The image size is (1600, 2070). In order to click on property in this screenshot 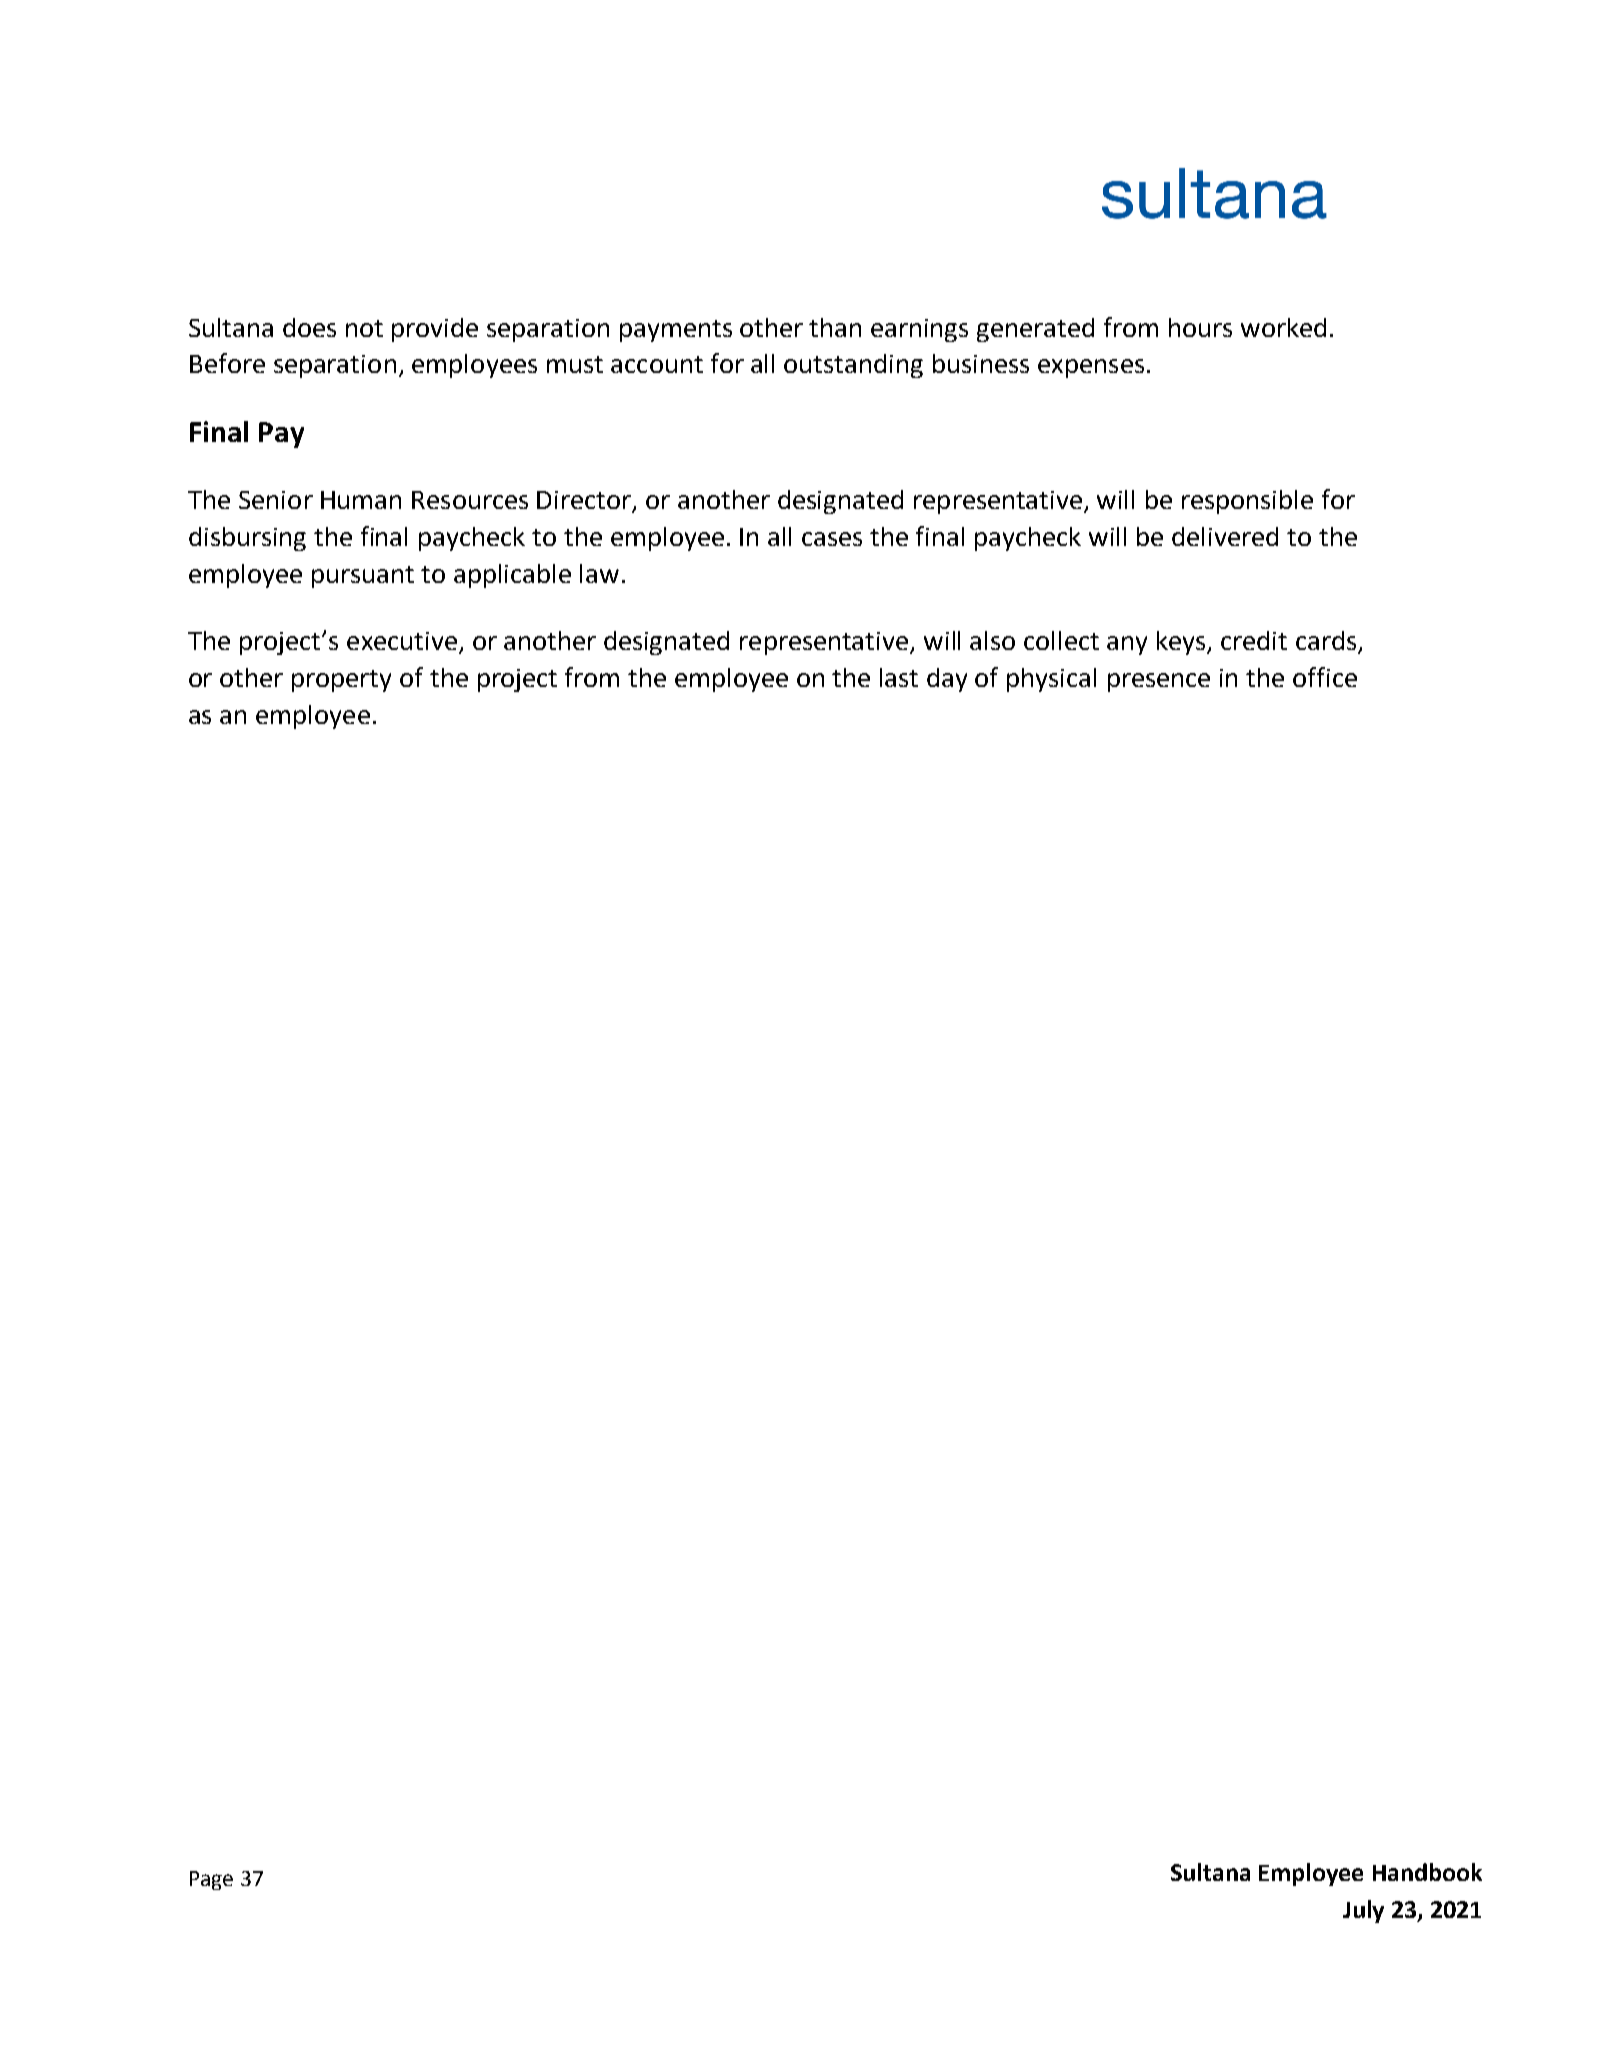, I will do `click(341, 681)`.
